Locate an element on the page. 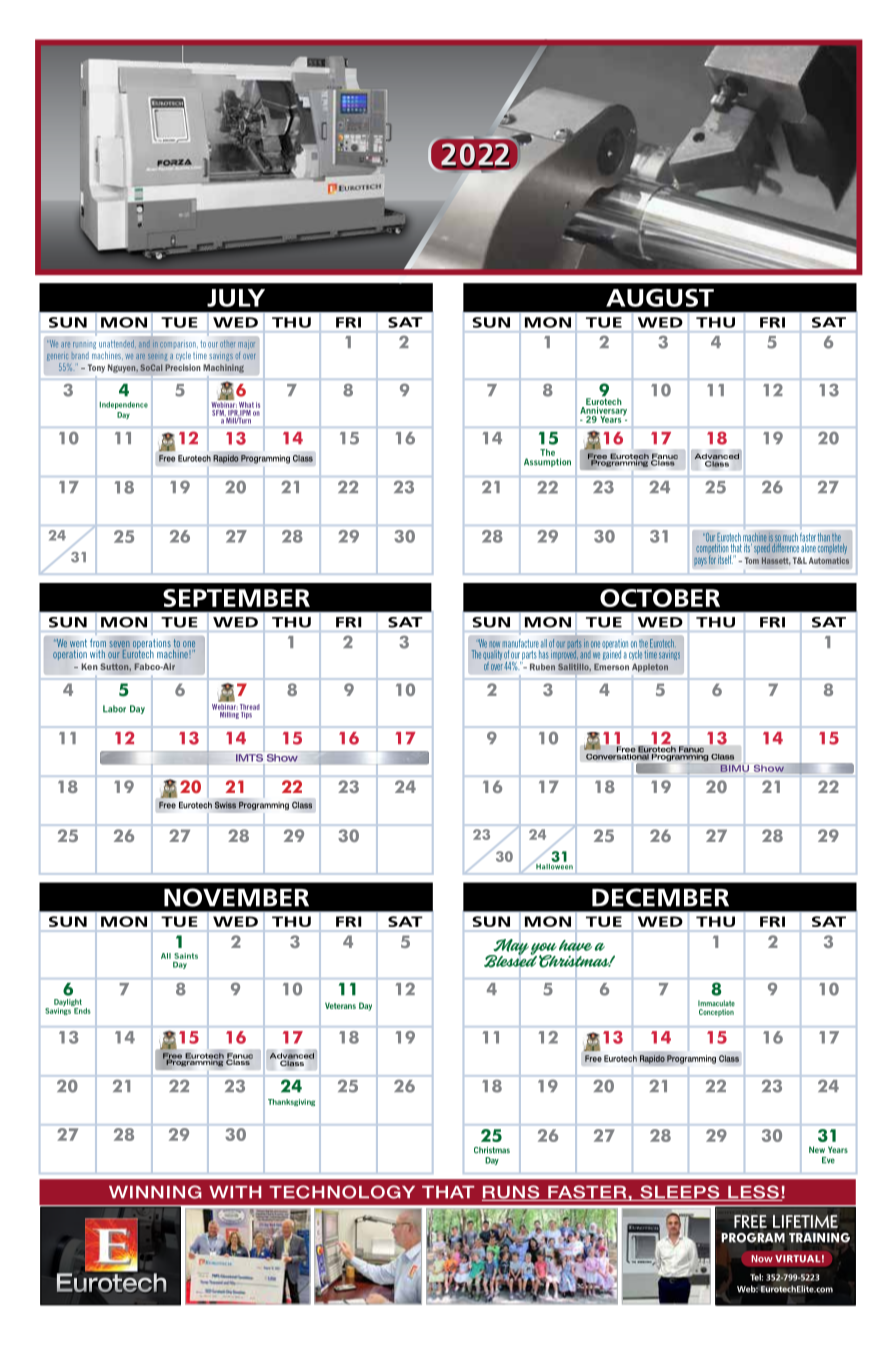 This image has width=896, height=1345. Appleton is located at coordinates (650, 668).
